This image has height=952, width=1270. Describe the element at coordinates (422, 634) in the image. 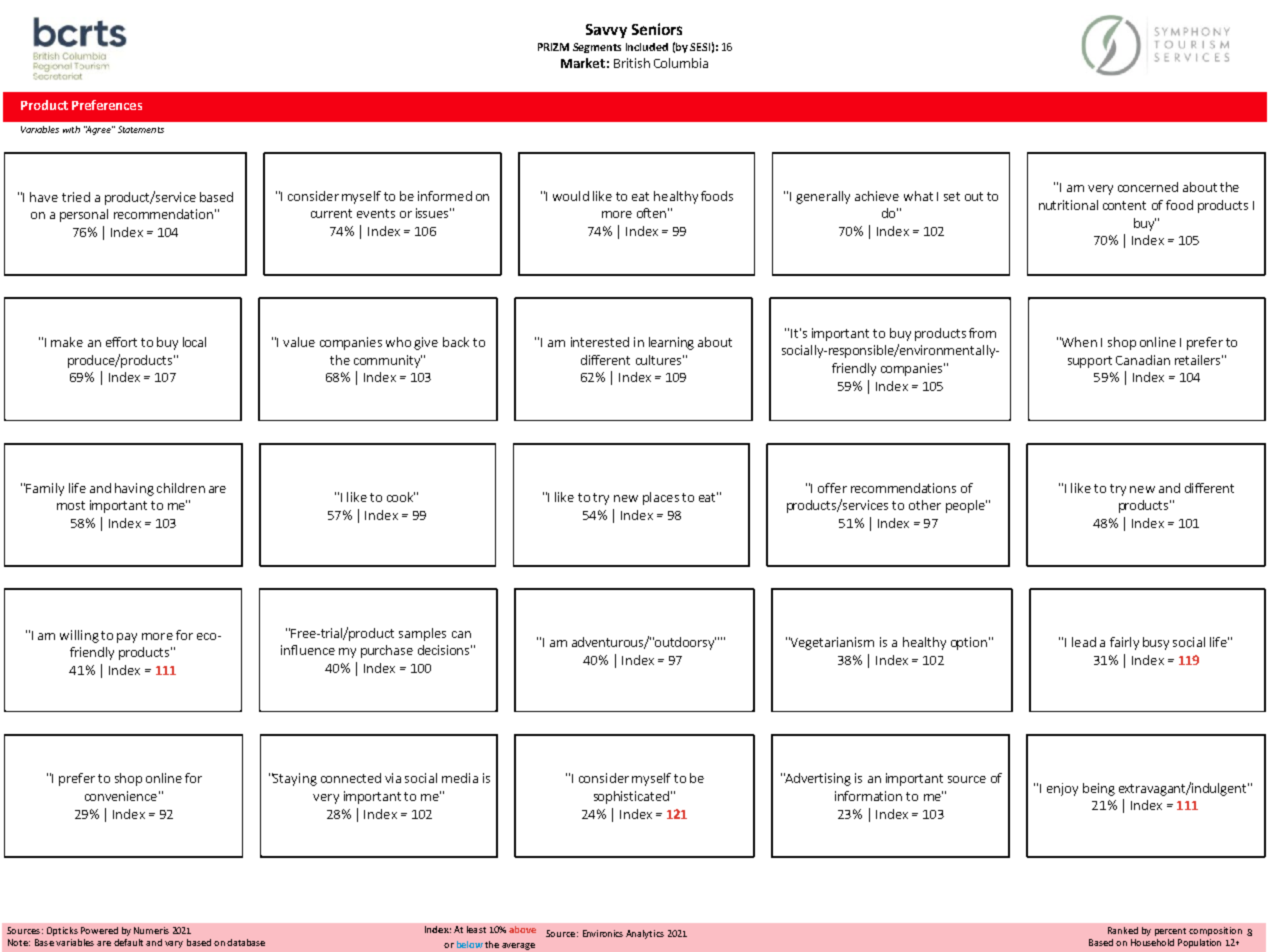

I see `samples` at that location.
